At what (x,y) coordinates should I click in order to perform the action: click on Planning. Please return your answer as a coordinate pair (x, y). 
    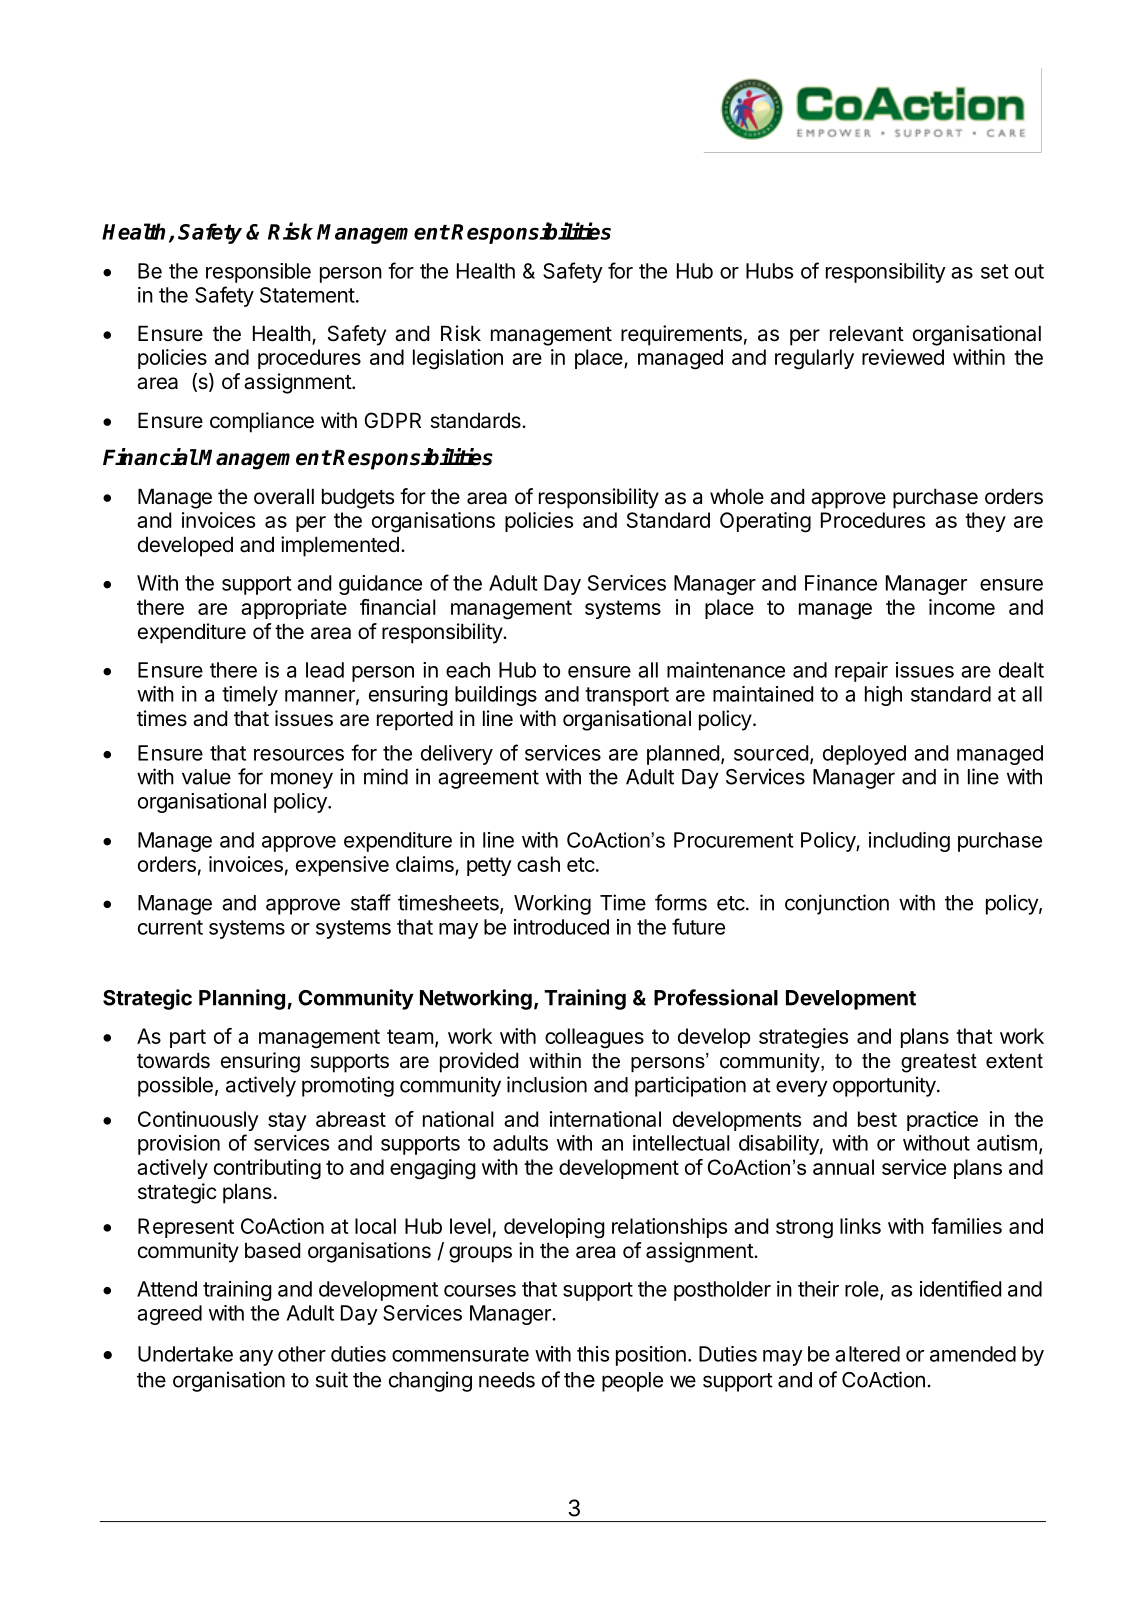
    Looking at the image, I should click on (242, 999).
